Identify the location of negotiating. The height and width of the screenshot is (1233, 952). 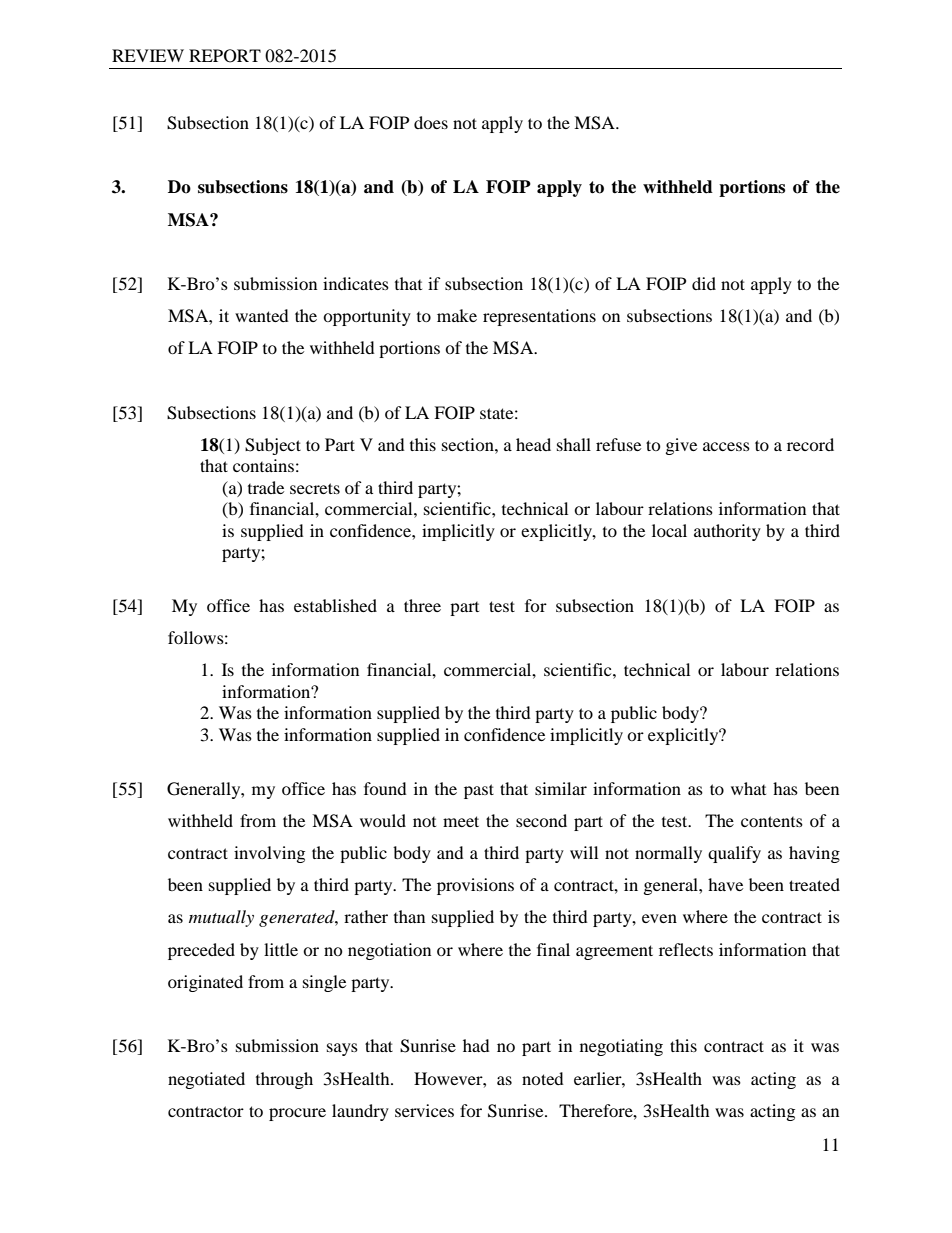
(621, 1047).
